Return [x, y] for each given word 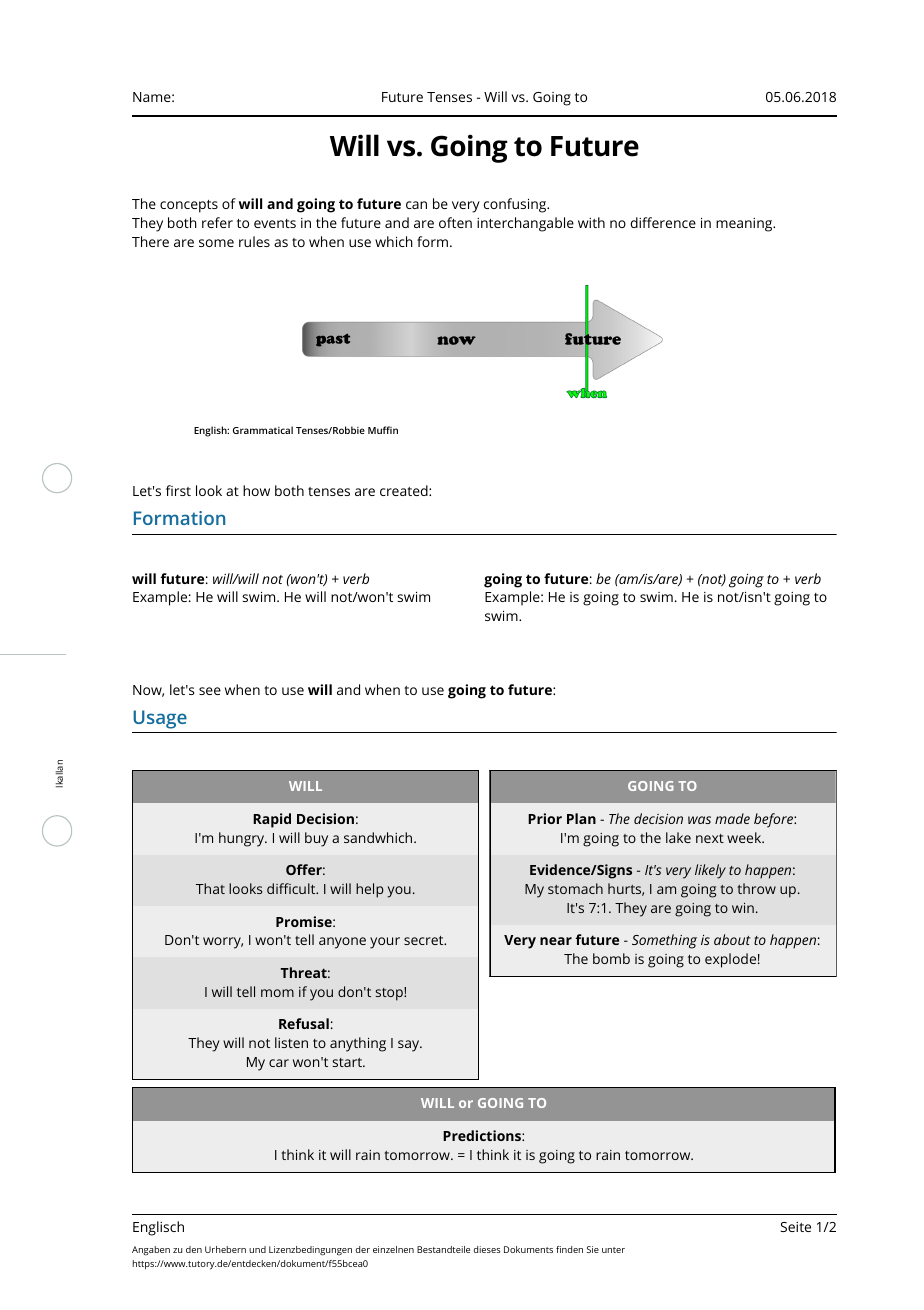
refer [217, 222]
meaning [745, 225]
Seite [795, 1227]
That [210, 888]
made [732, 818]
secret [424, 940]
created [405, 490]
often [455, 222]
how [256, 490]
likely [710, 871]
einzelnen [393, 1249]
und [257, 1249]
